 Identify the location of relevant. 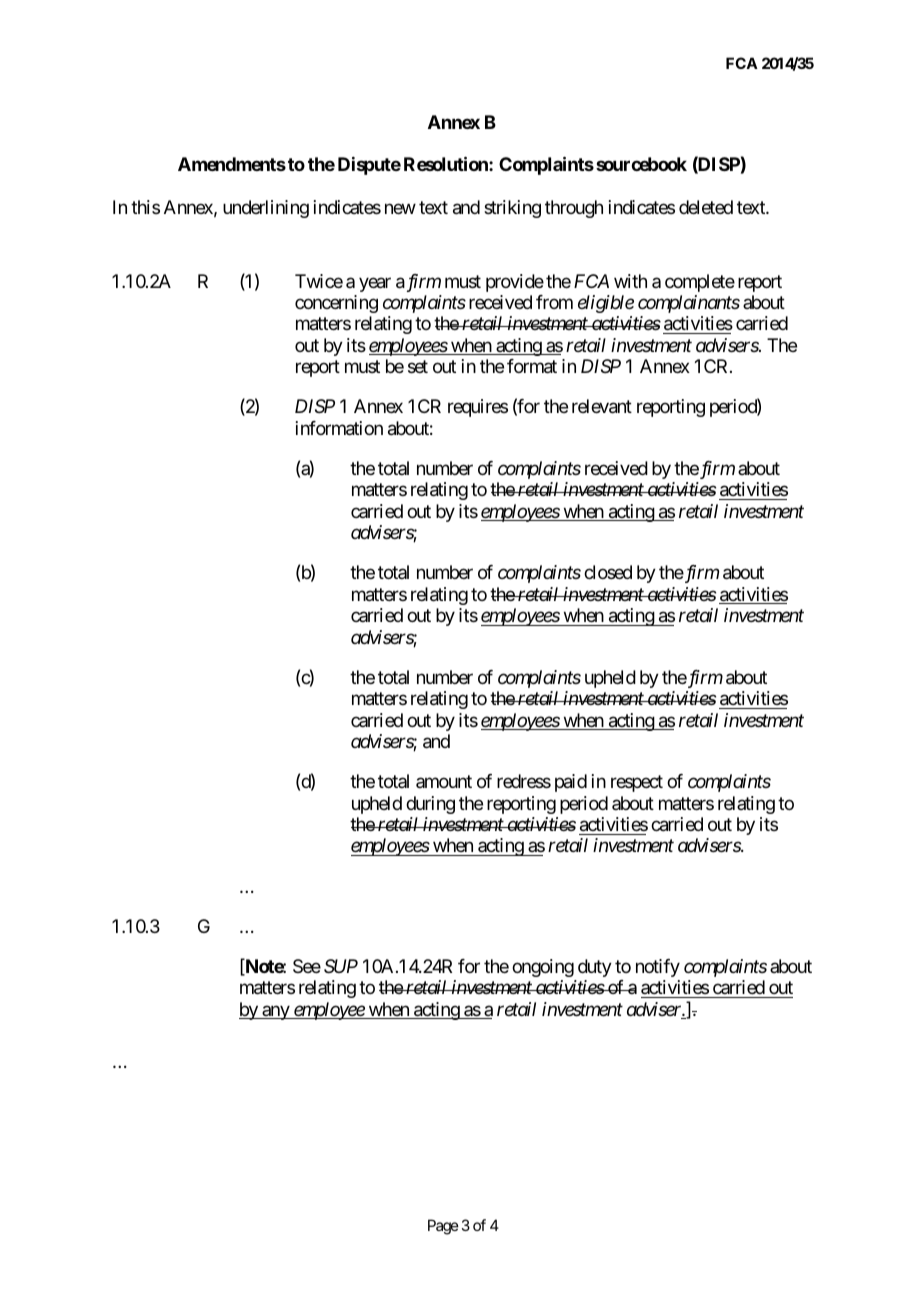
(602, 406).
